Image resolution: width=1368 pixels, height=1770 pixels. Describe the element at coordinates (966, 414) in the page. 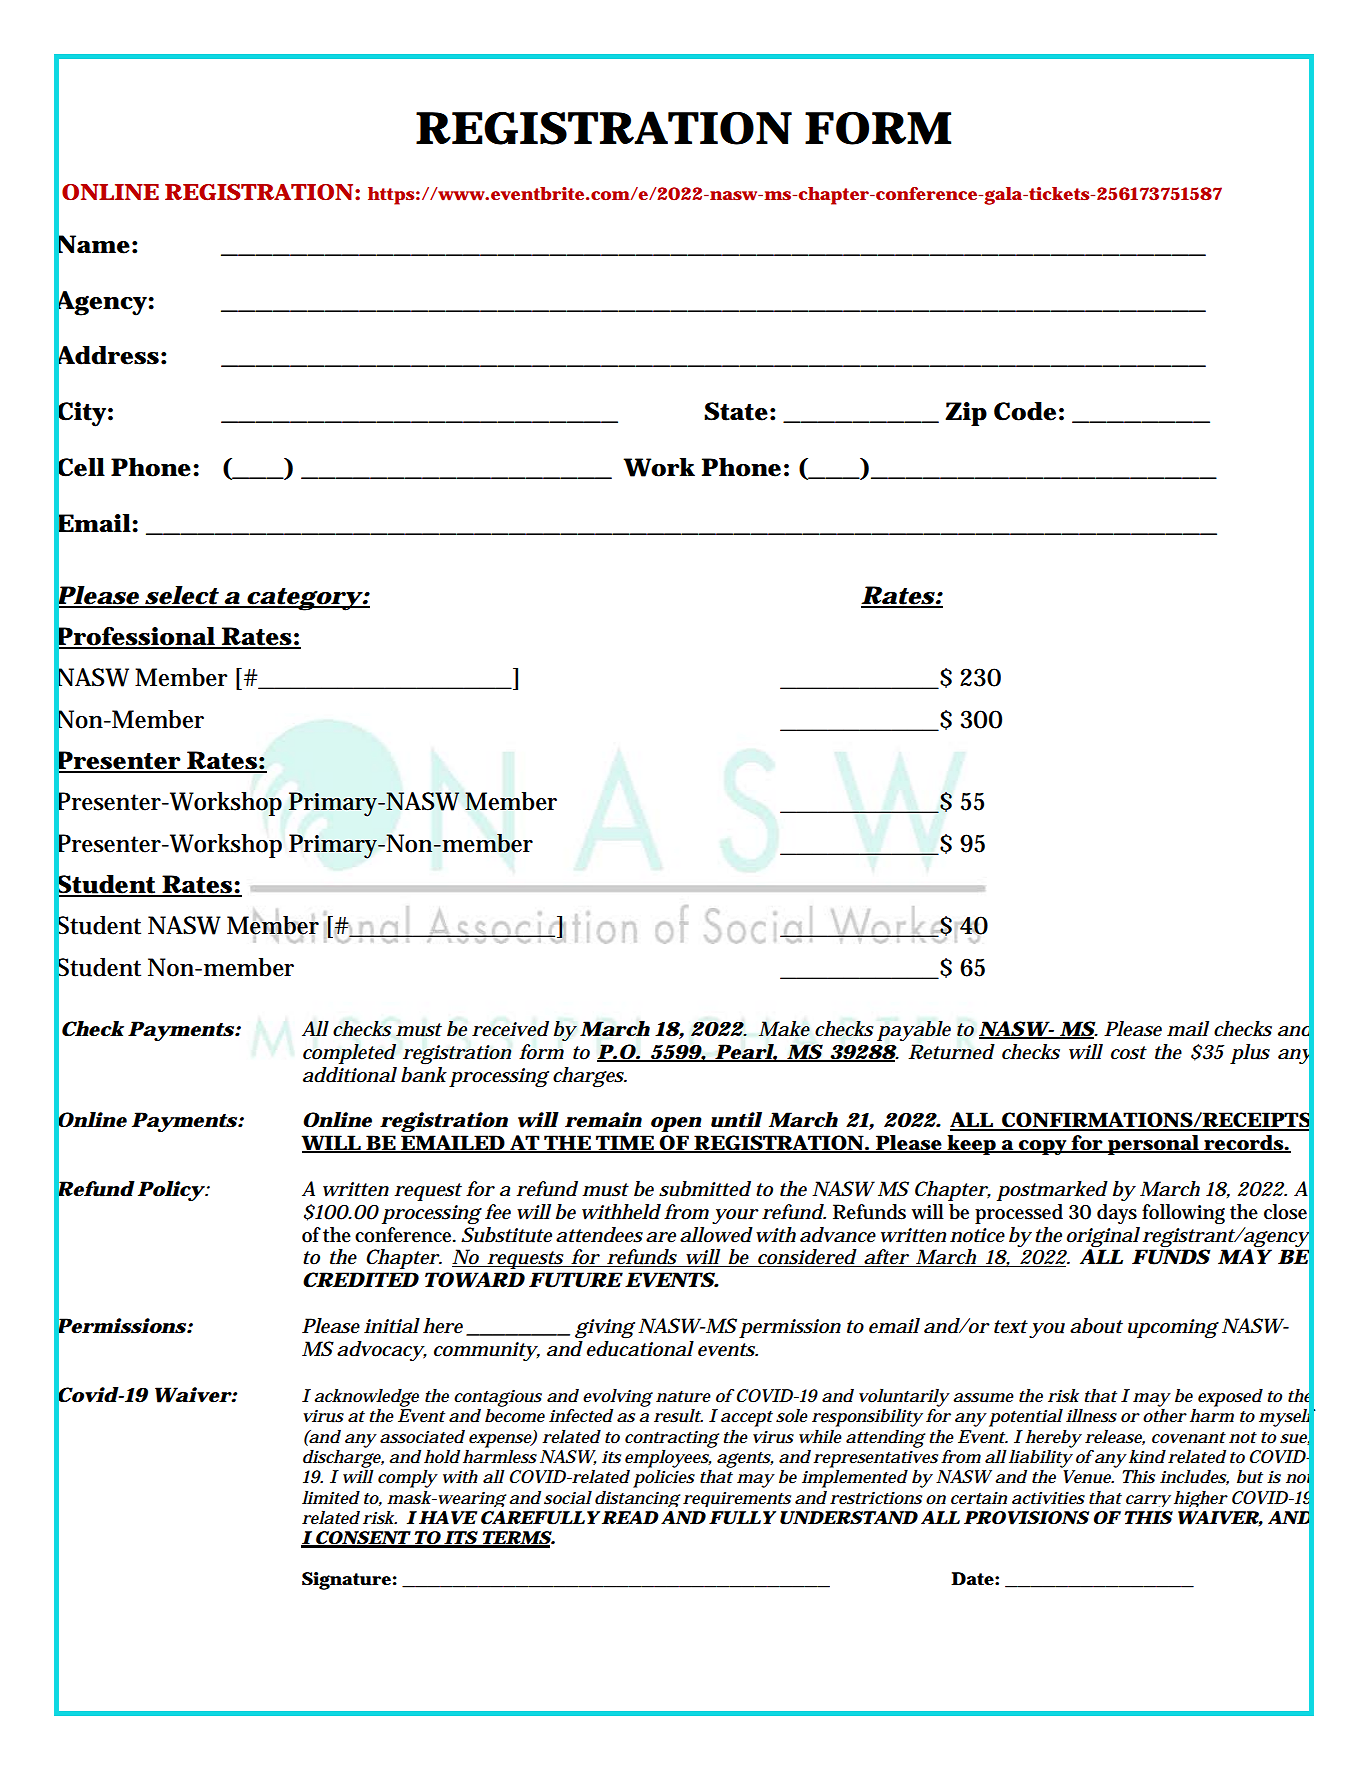

I see `Zip` at that location.
